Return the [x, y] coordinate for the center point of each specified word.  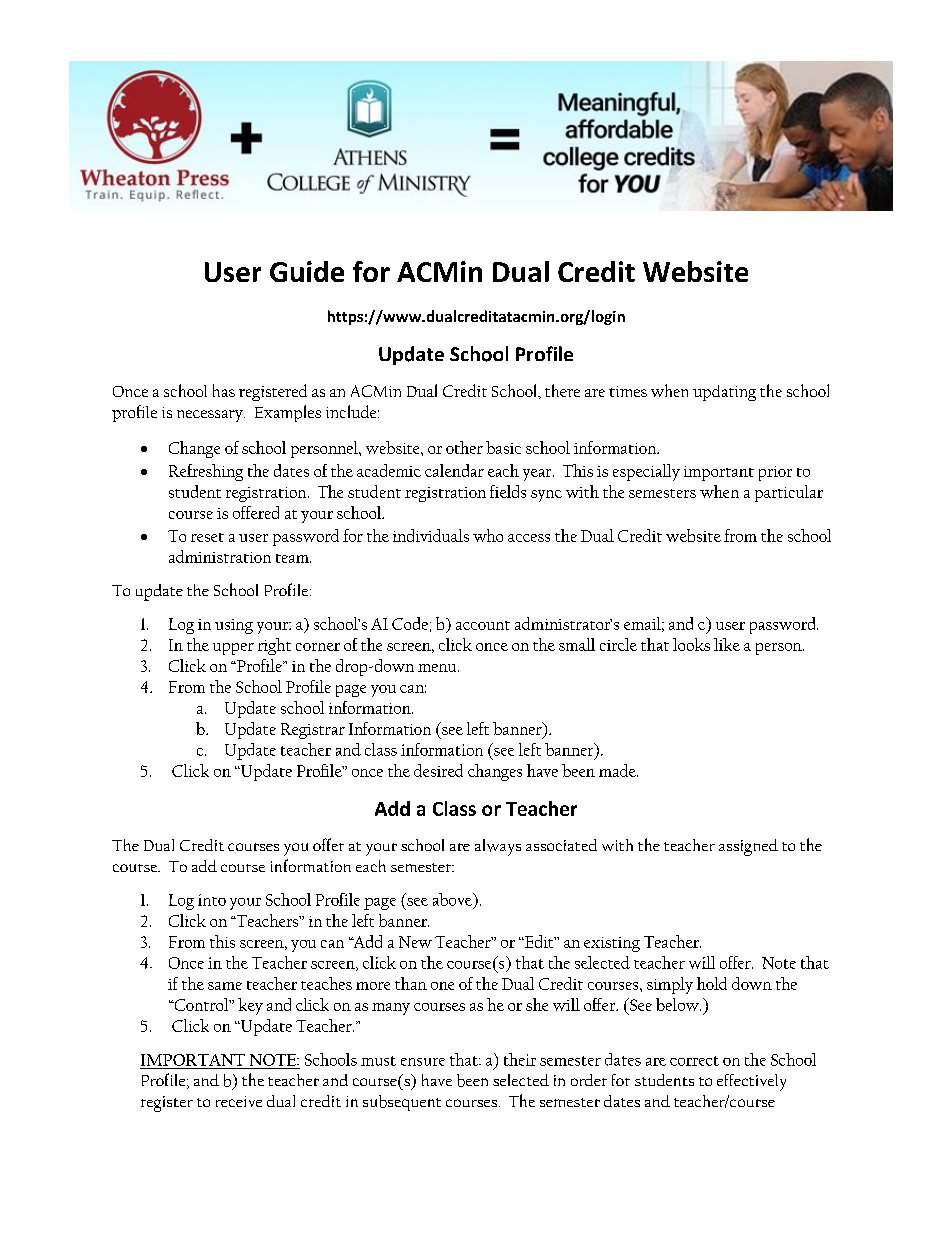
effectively [751, 1082]
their [520, 1059]
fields [508, 491]
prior [775, 473]
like [727, 644]
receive [239, 1101]
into [212, 900]
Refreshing [206, 472]
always [498, 847]
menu [437, 668]
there [562, 390]
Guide [307, 271]
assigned [748, 847]
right [274, 646]
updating [724, 393]
